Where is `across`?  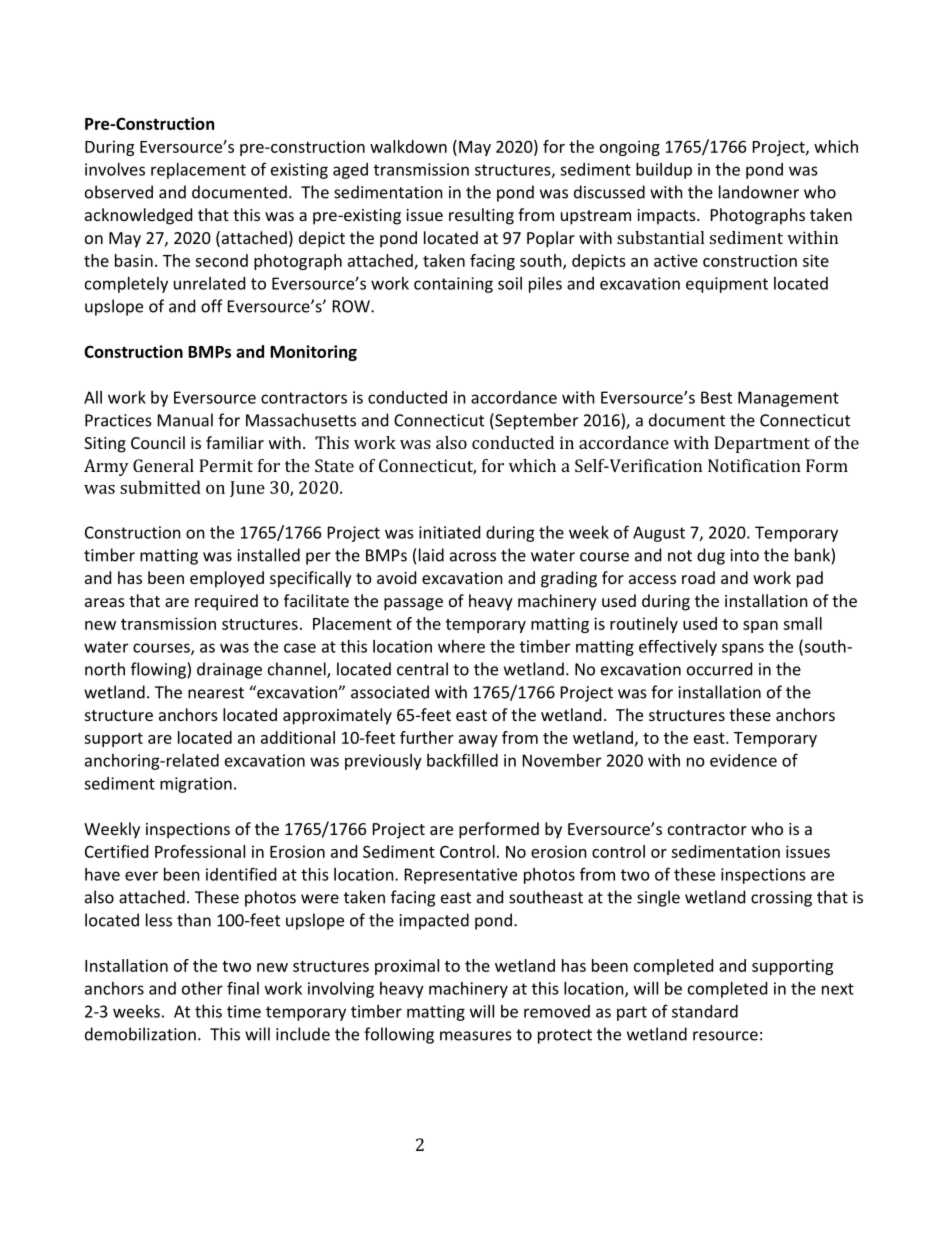 across is located at coordinates (473, 557).
